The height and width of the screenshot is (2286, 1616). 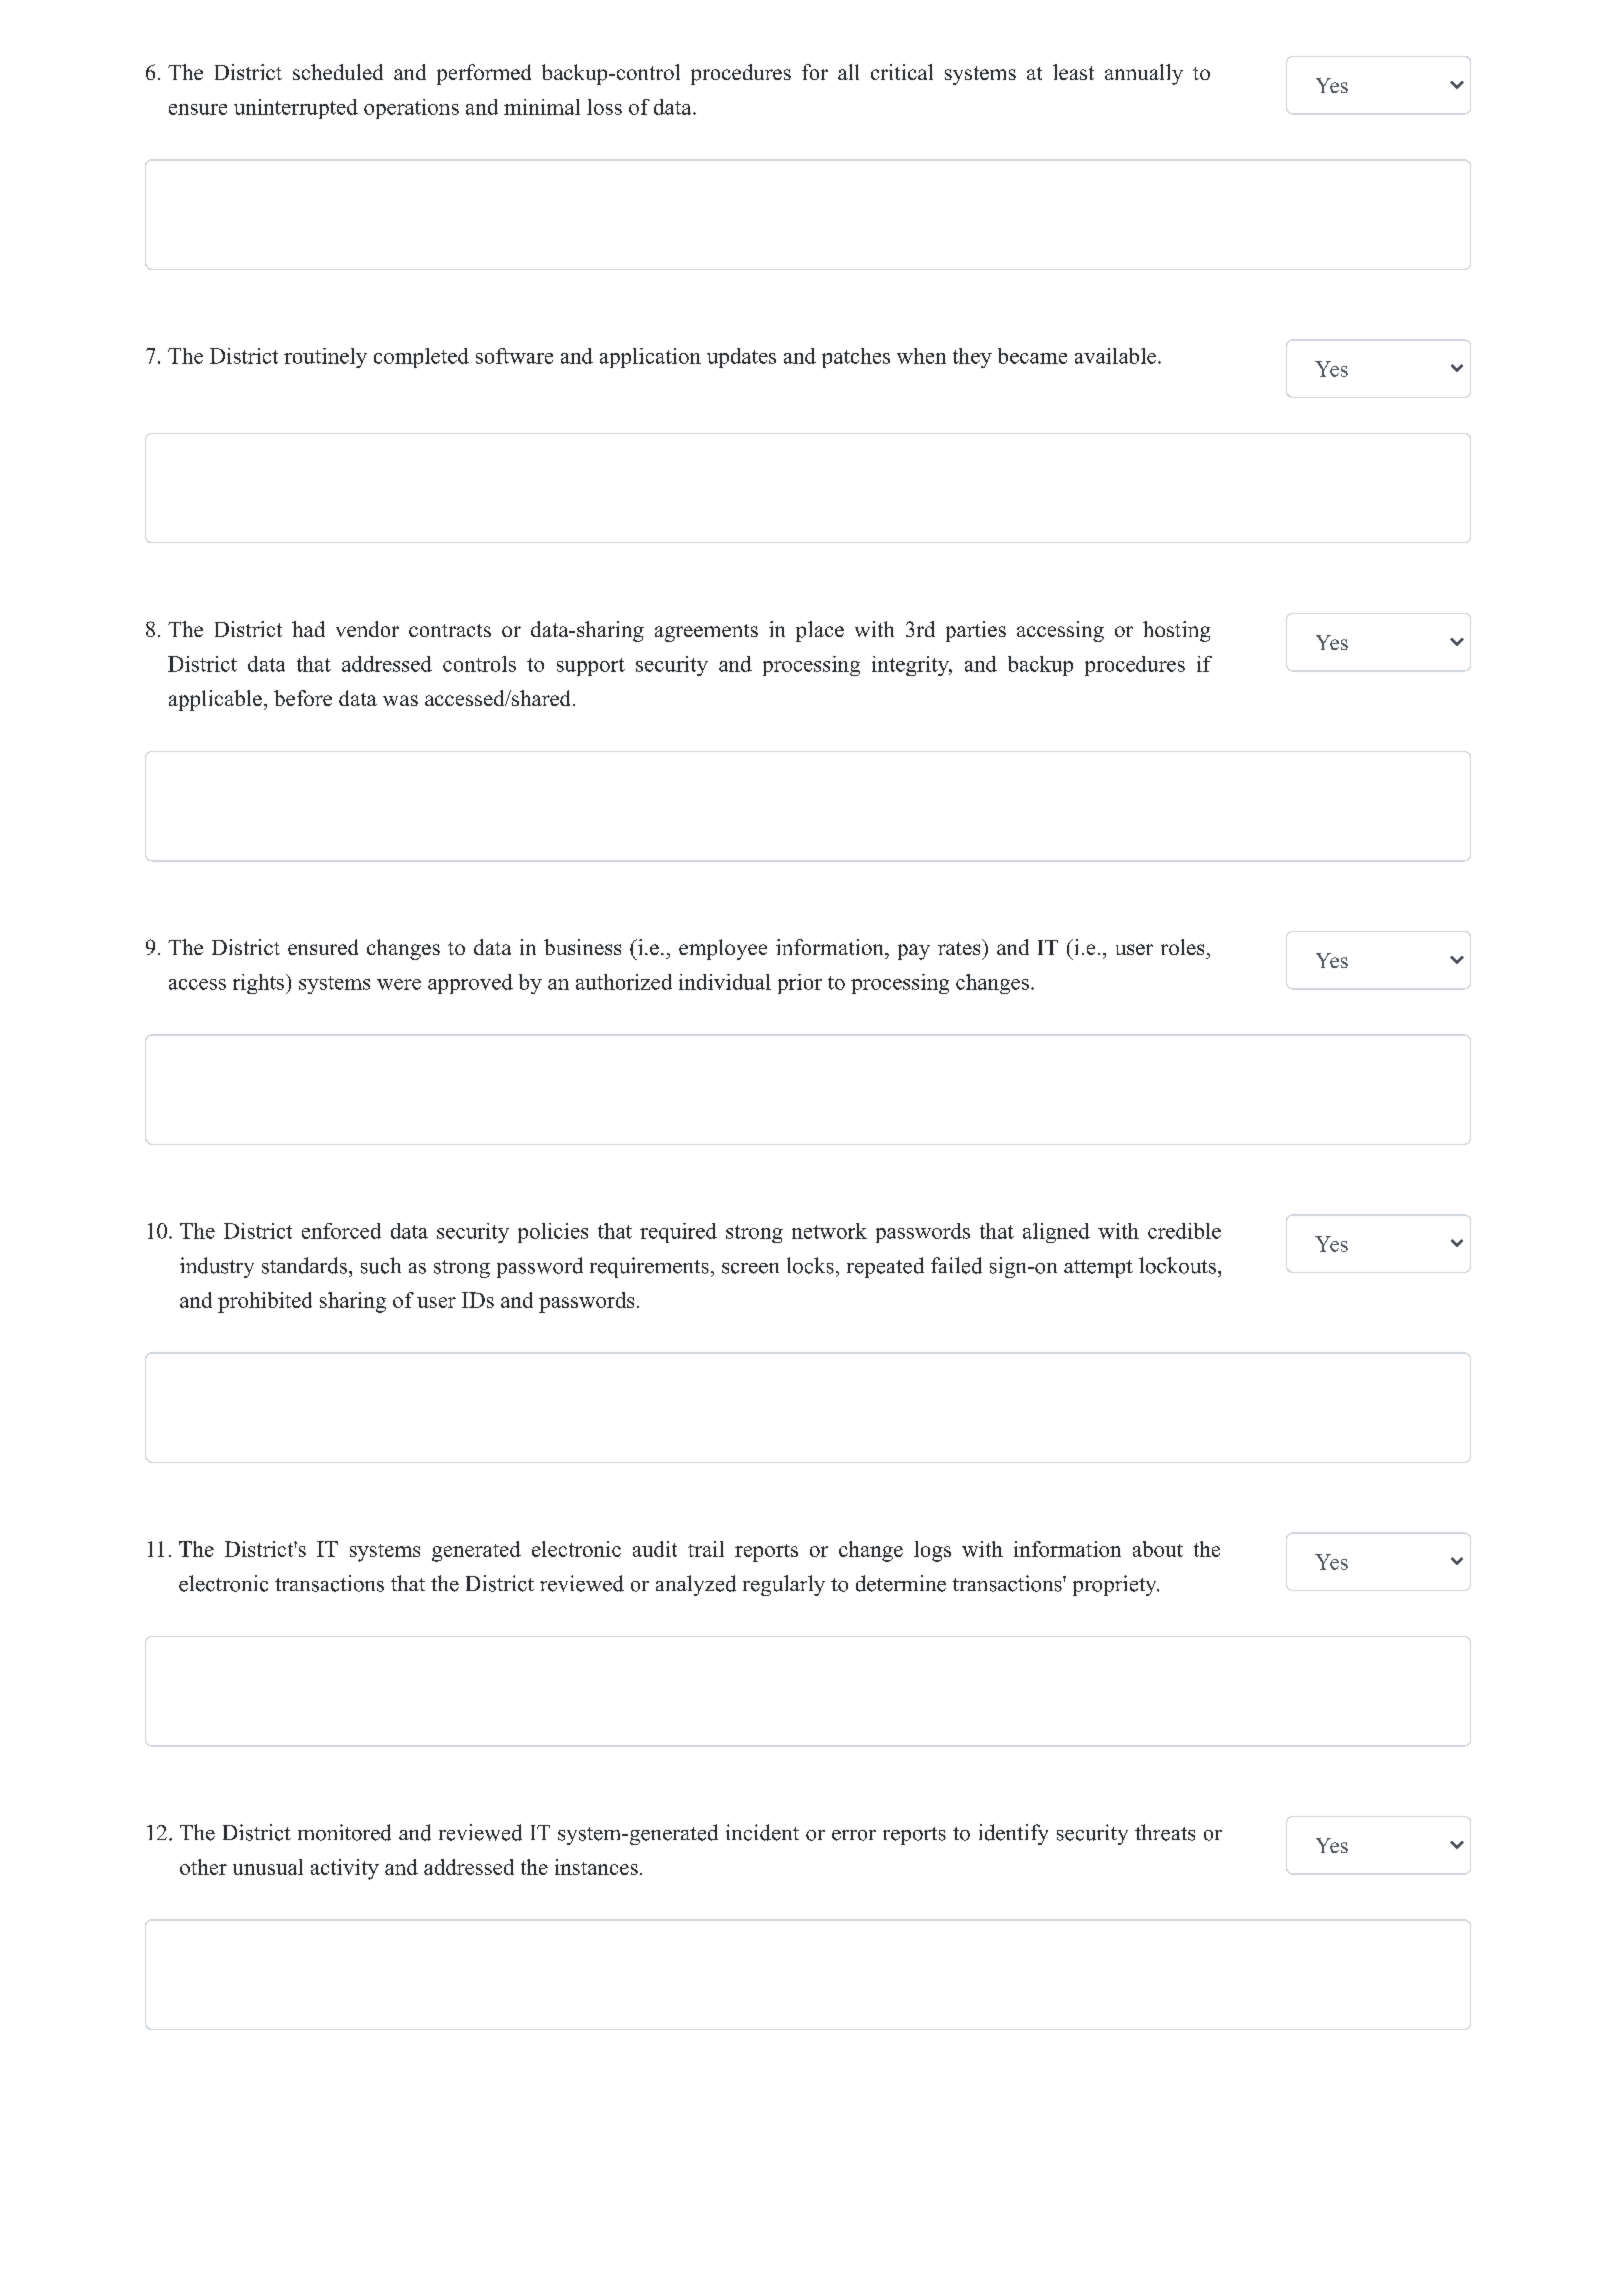 I want to click on aligned, so click(x=1056, y=1233).
